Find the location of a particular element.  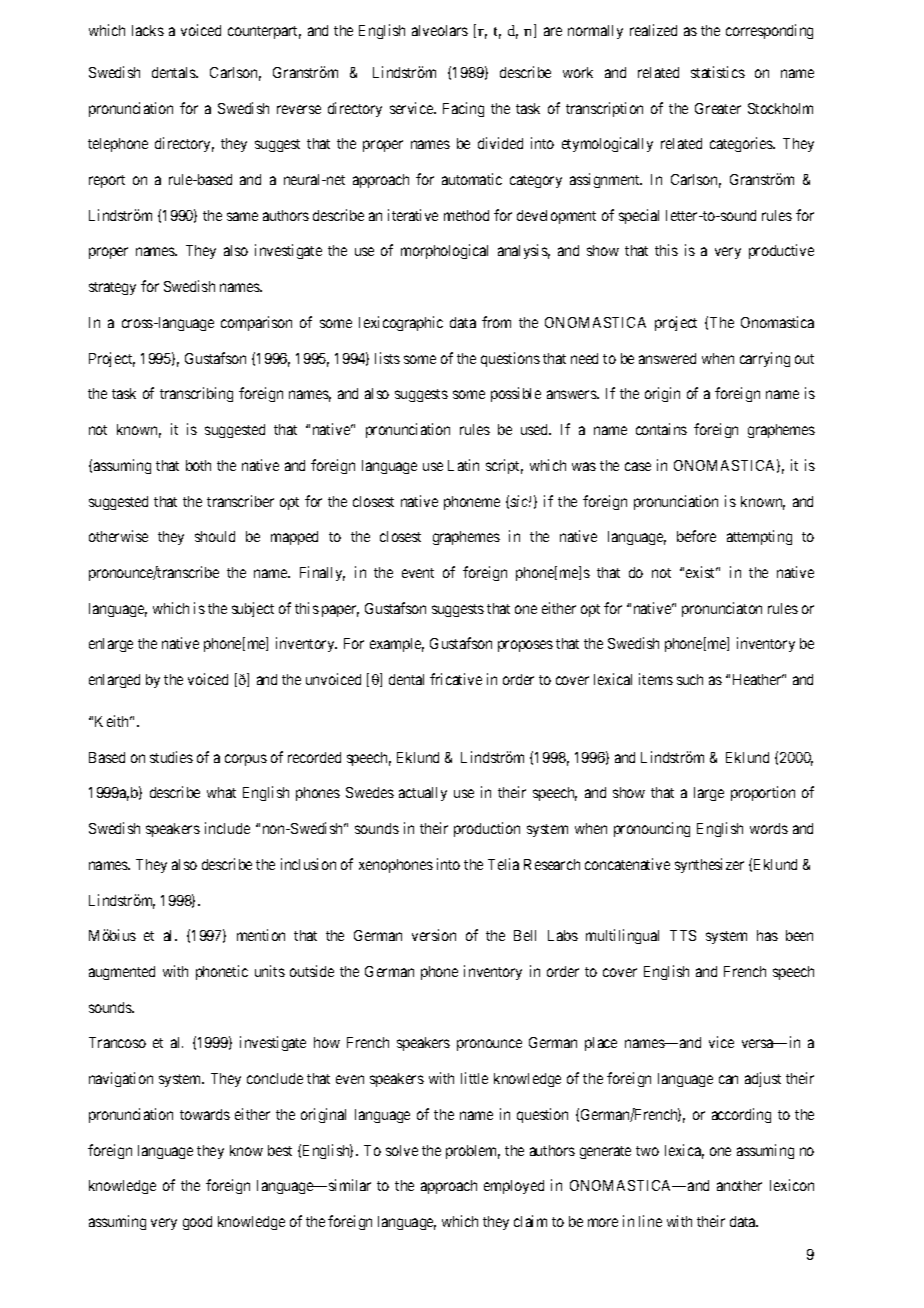

contains is located at coordinates (661, 429).
